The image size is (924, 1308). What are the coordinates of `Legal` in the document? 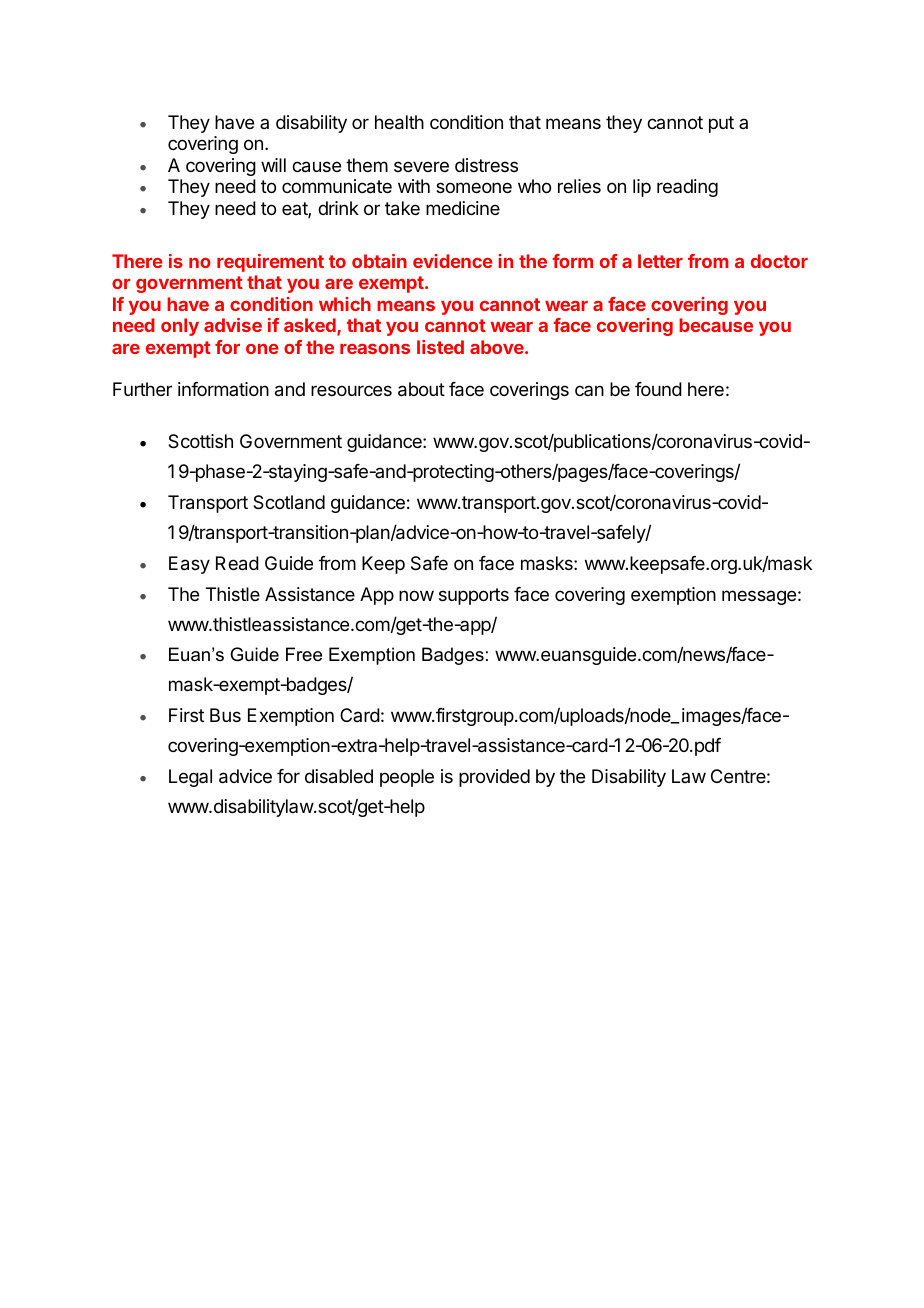 It's located at (190, 778).
